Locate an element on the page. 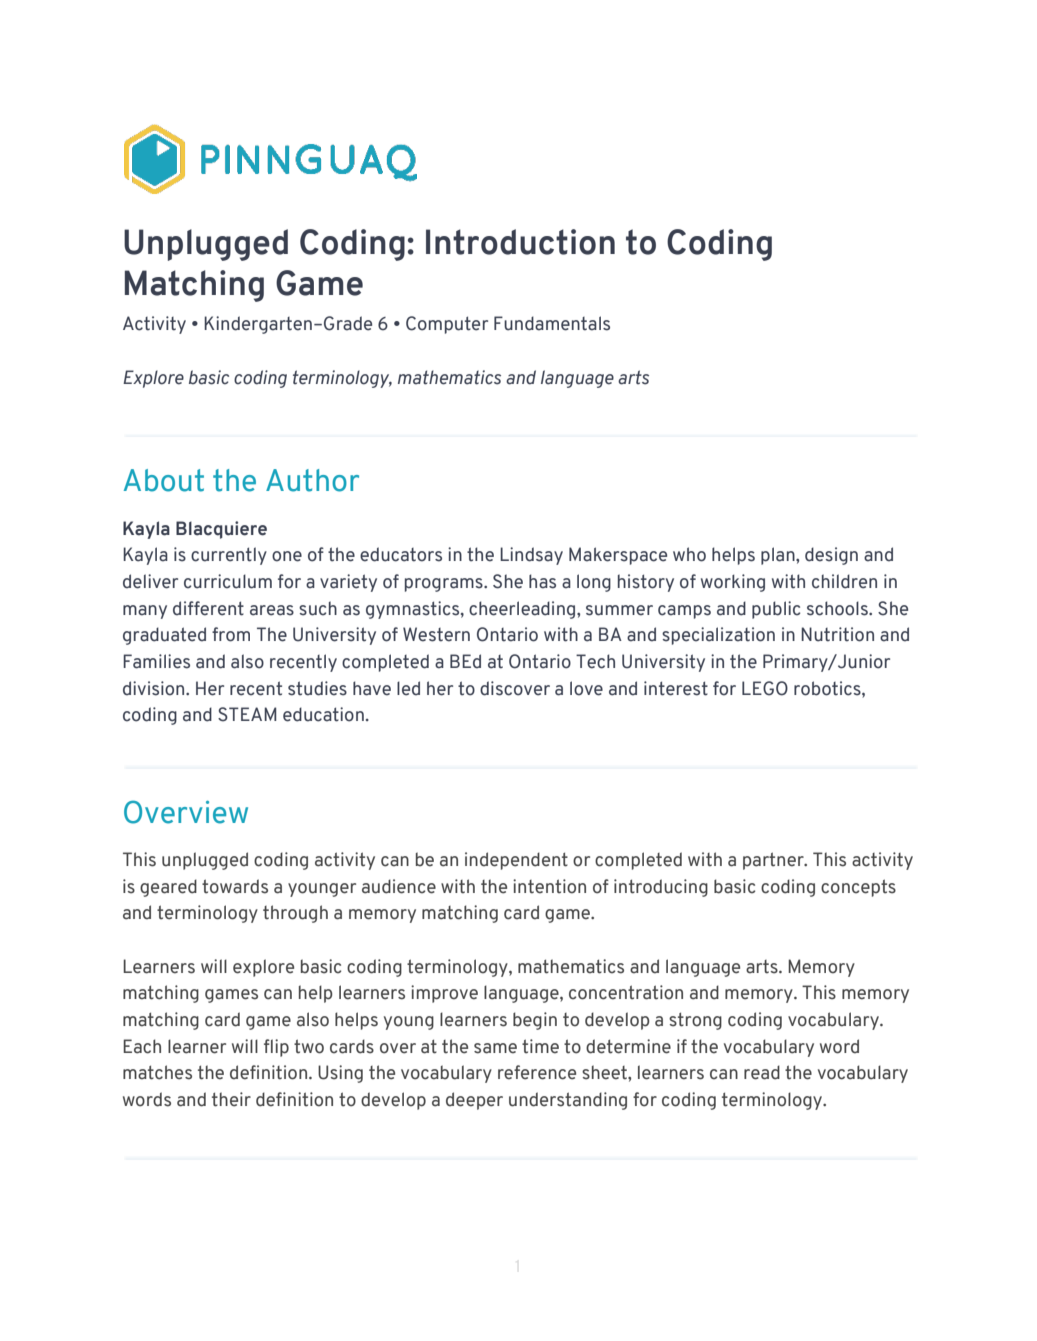  Introduction is located at coordinates (520, 242).
